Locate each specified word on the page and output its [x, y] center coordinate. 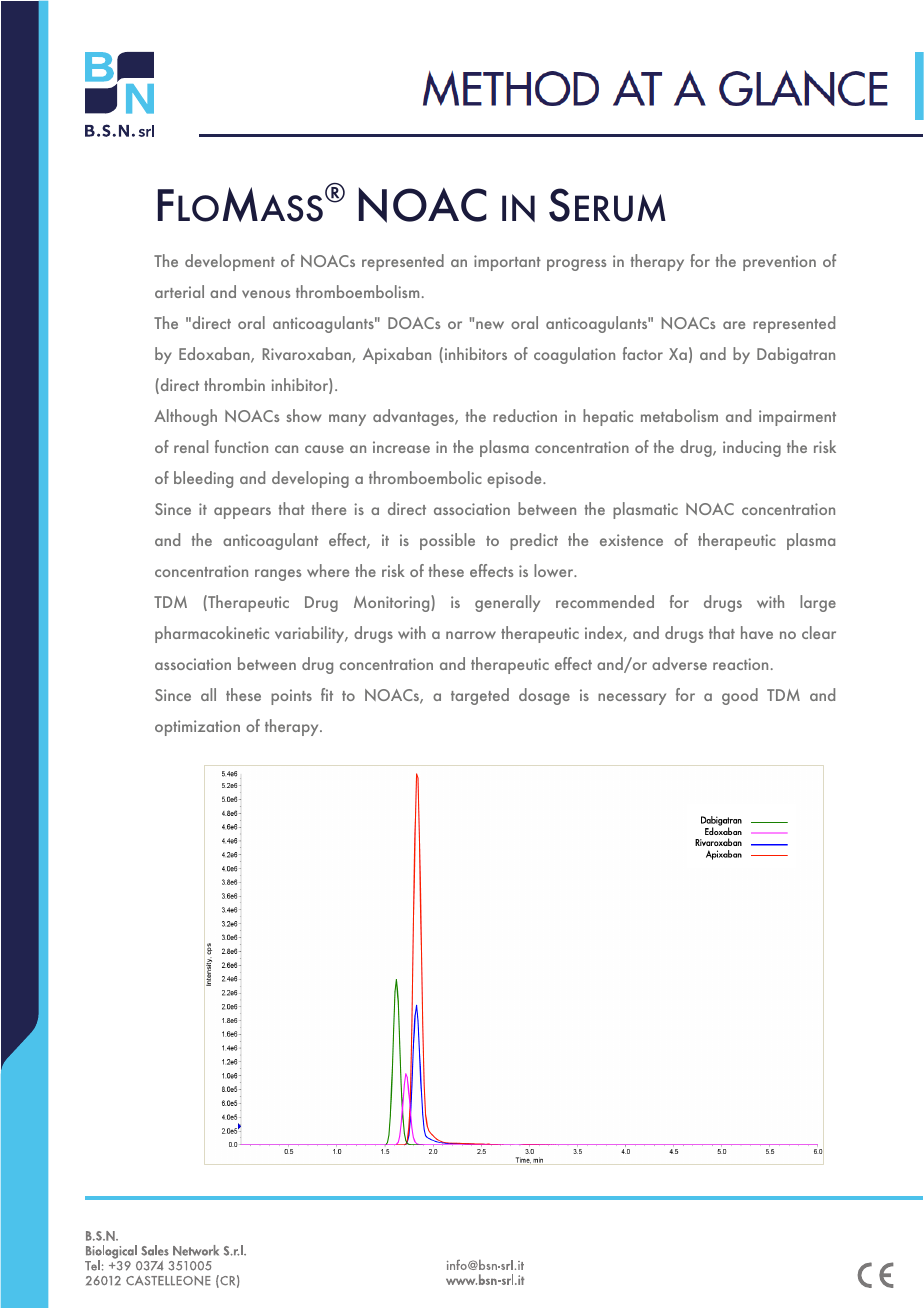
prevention [779, 263]
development [230, 262]
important [507, 263]
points [291, 697]
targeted [480, 696]
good [740, 696]
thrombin [234, 384]
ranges [278, 575]
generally [507, 603]
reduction [525, 415]
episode [515, 479]
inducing [752, 448]
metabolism [679, 415]
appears [242, 513]
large [818, 603]
